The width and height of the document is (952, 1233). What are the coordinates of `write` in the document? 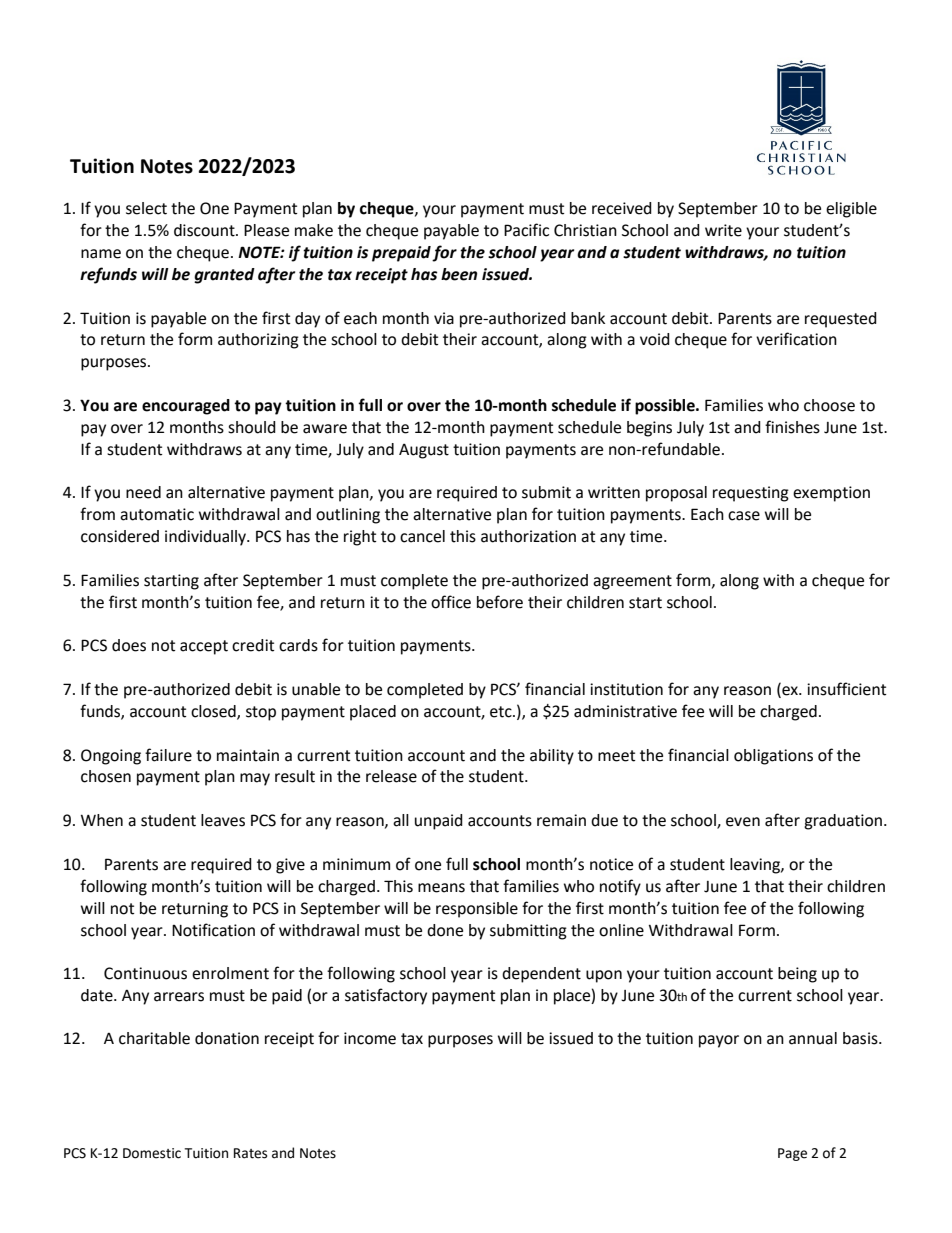 It's located at (723, 230).
